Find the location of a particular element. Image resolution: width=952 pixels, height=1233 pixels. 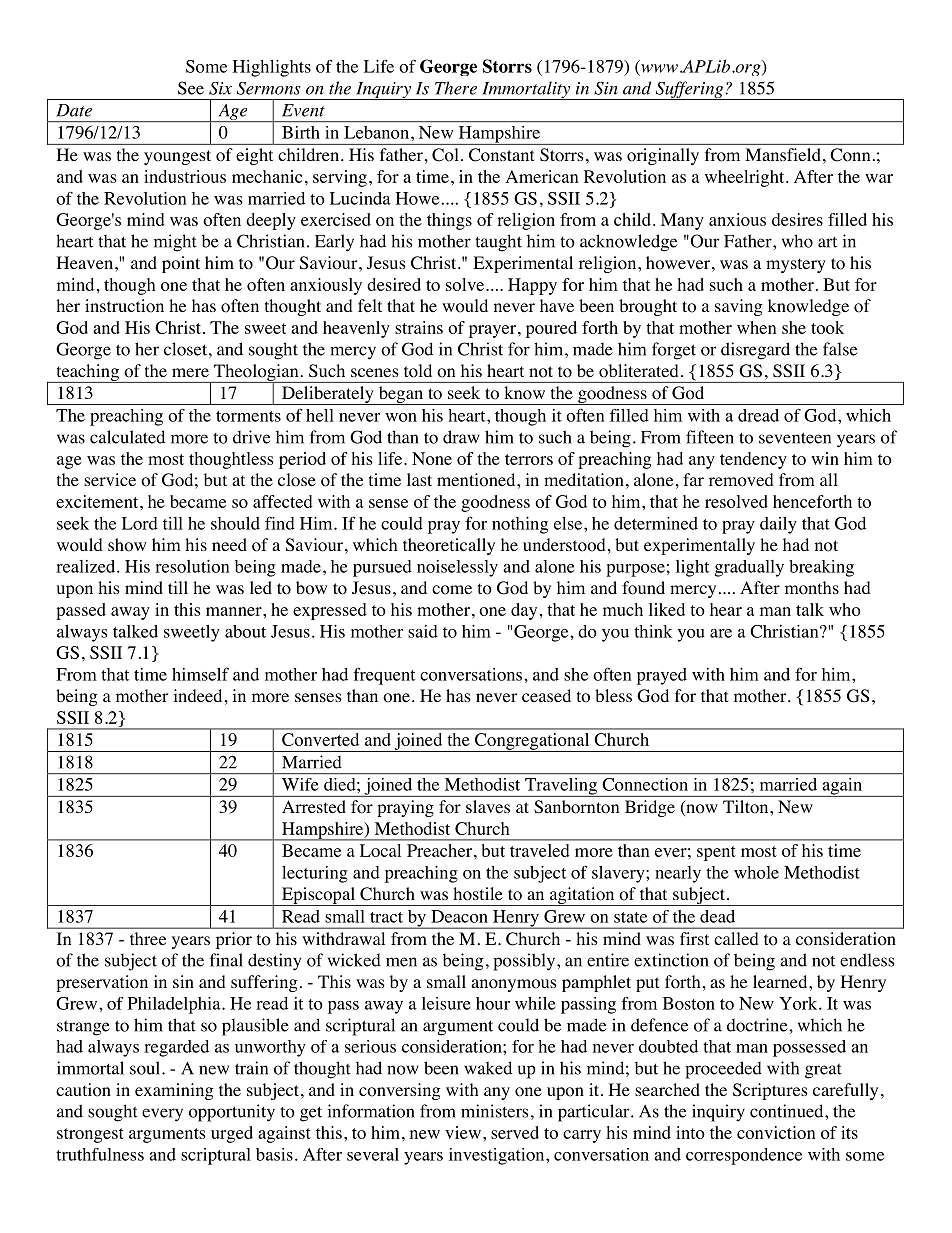

view is located at coordinates (463, 1132).
